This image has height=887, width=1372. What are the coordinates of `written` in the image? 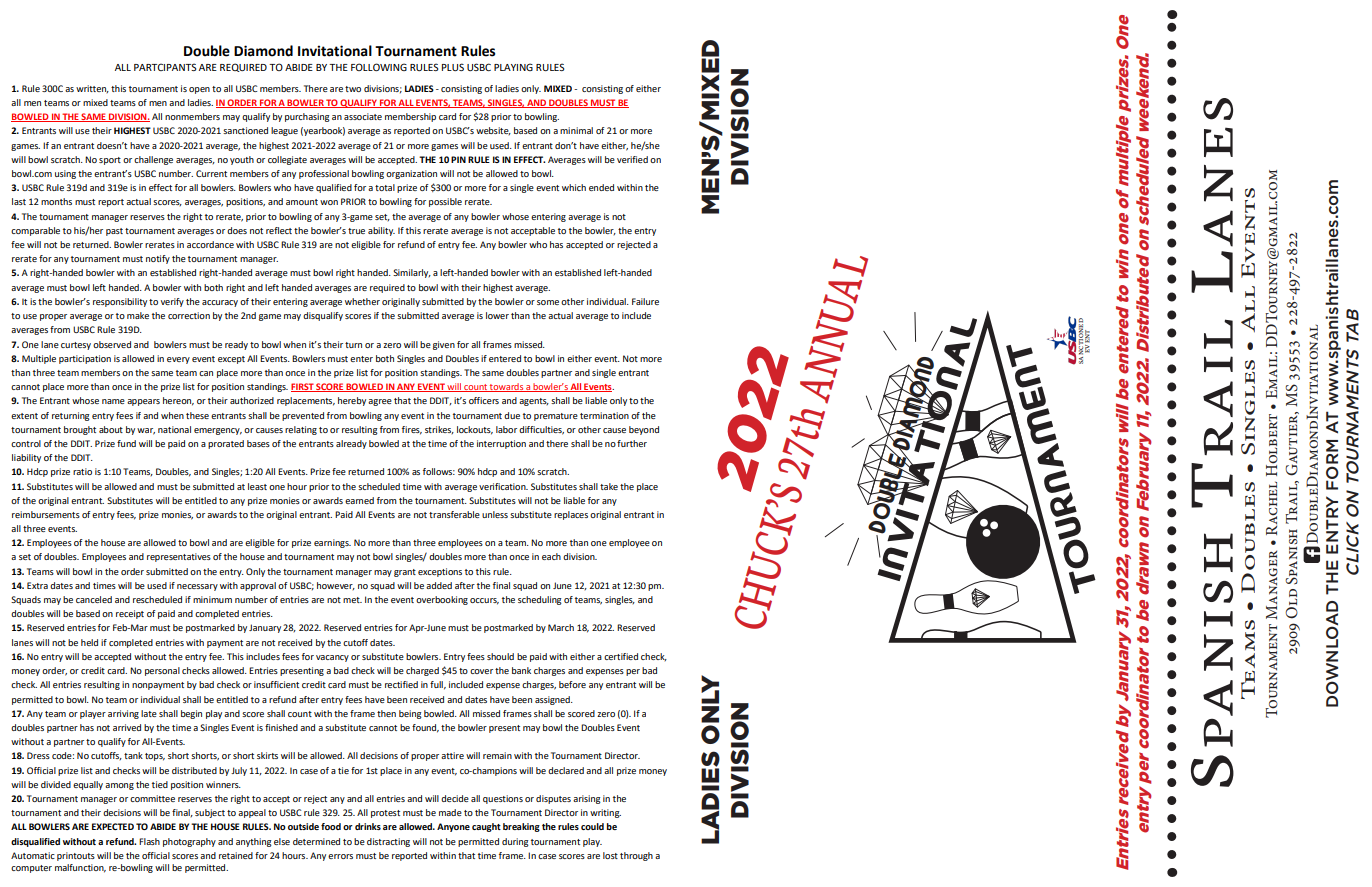 It's located at (92, 89).
